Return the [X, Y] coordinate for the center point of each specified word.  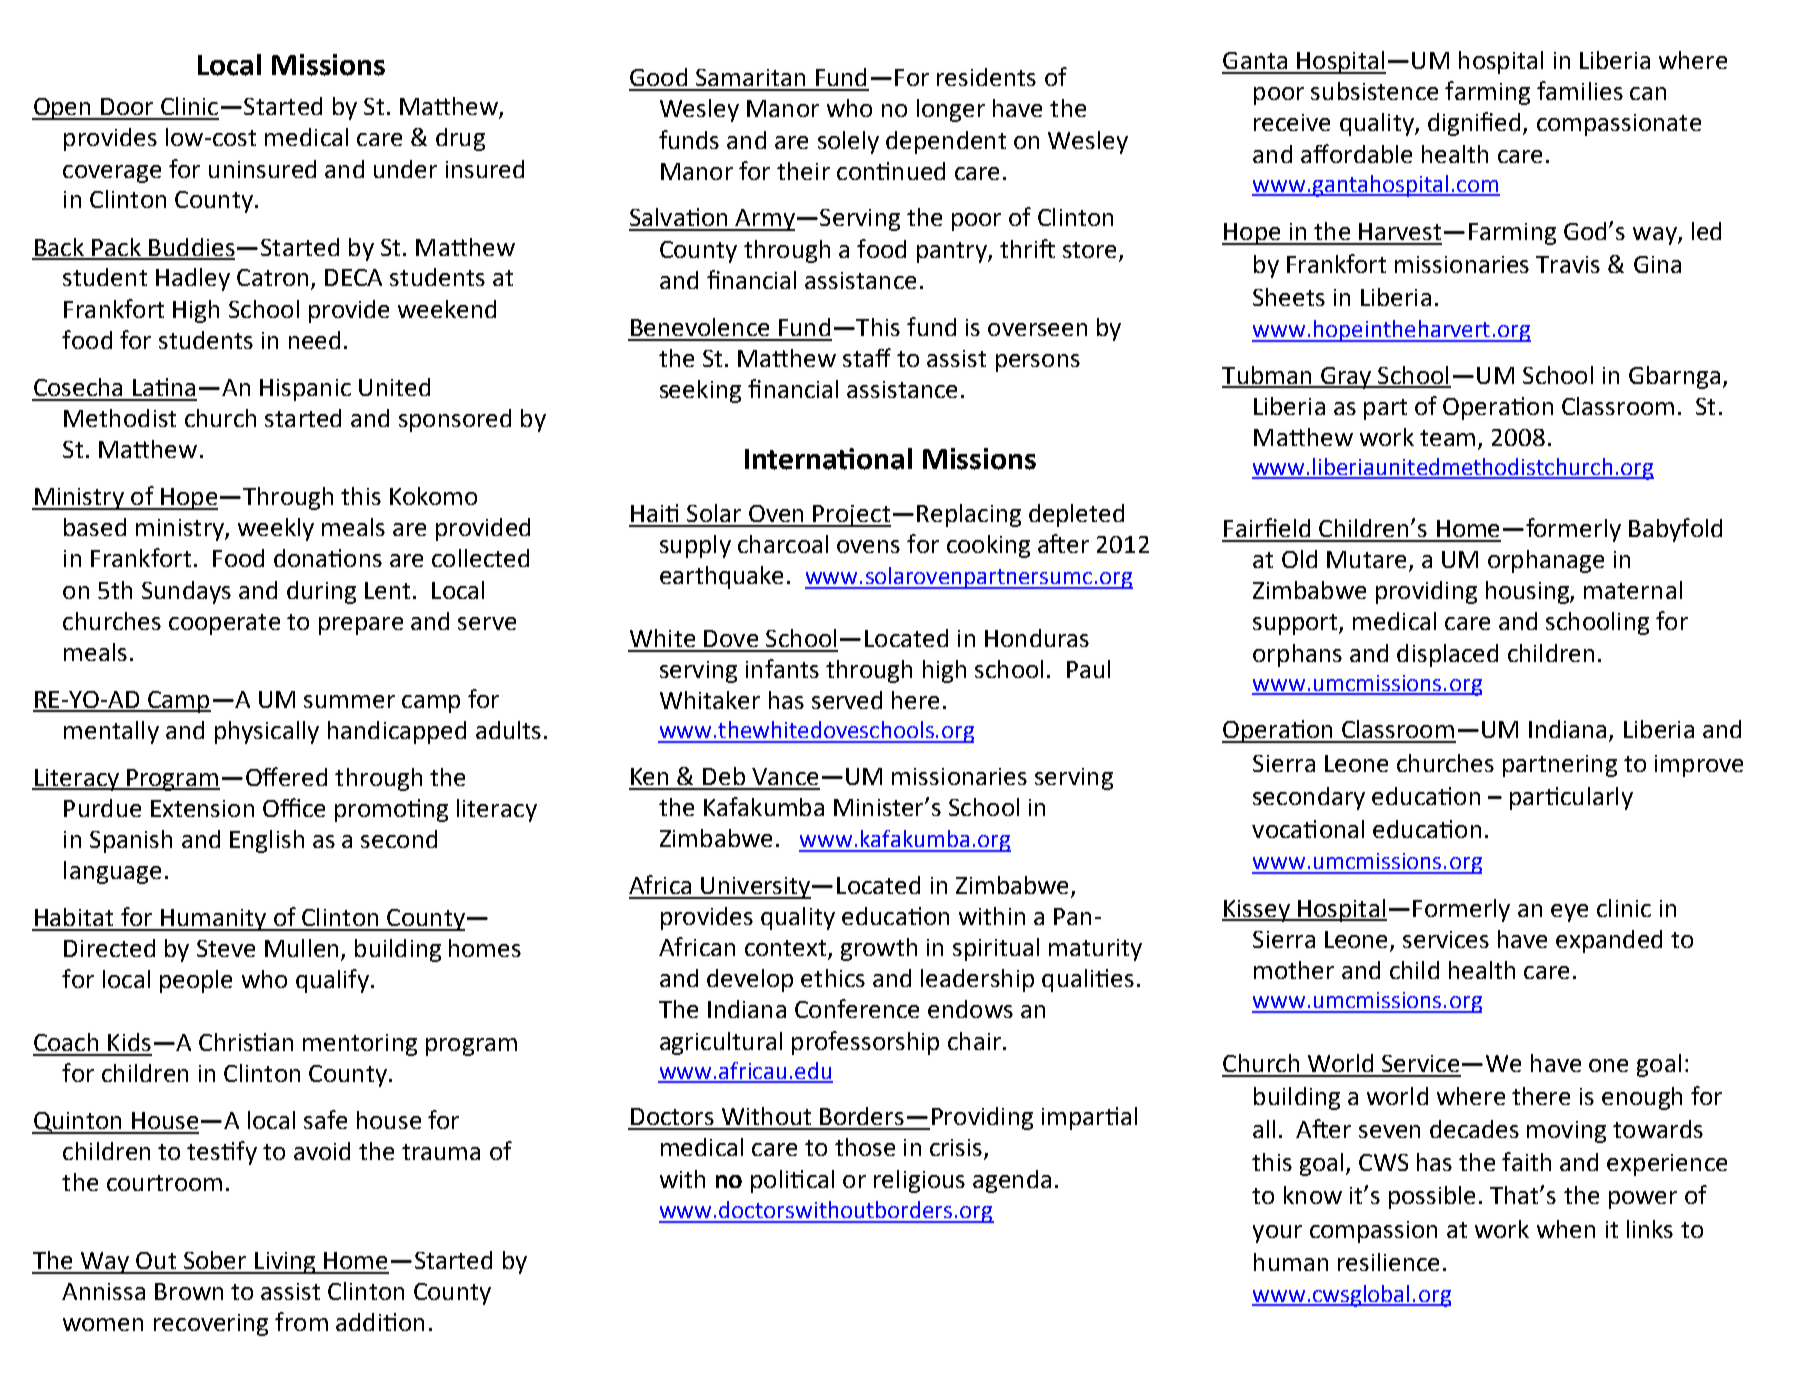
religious [919, 1181]
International [828, 459]
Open [62, 109]
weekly [276, 529]
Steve [226, 948]
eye [1569, 913]
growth [879, 949]
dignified [1474, 124]
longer [951, 110]
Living [285, 1263]
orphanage [1546, 561]
